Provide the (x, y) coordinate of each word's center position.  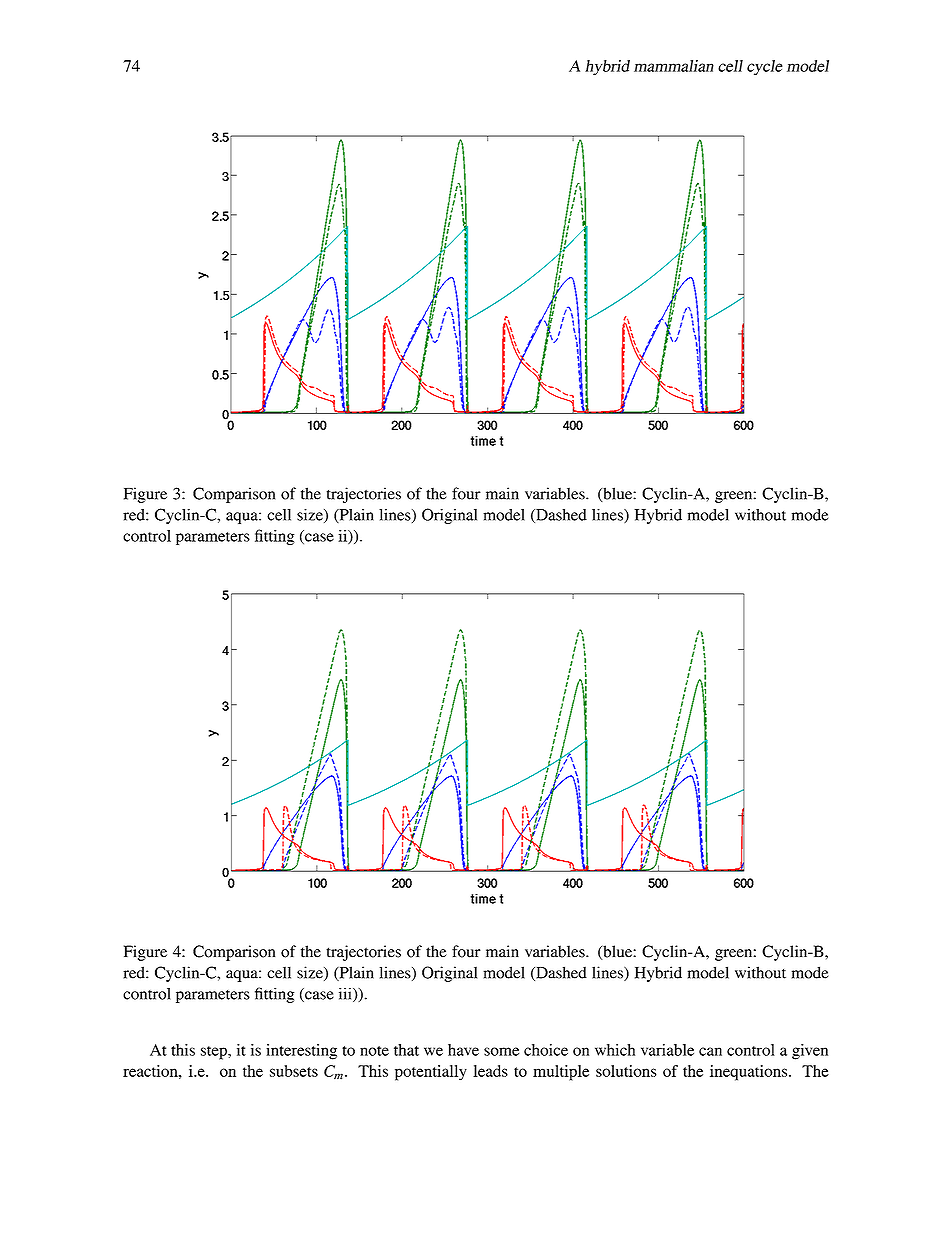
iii (346, 994)
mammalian (674, 66)
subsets (294, 1071)
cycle (765, 68)
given (810, 1052)
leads (490, 1071)
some (501, 1051)
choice (546, 1050)
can (710, 1051)
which (615, 1050)
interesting (301, 1052)
